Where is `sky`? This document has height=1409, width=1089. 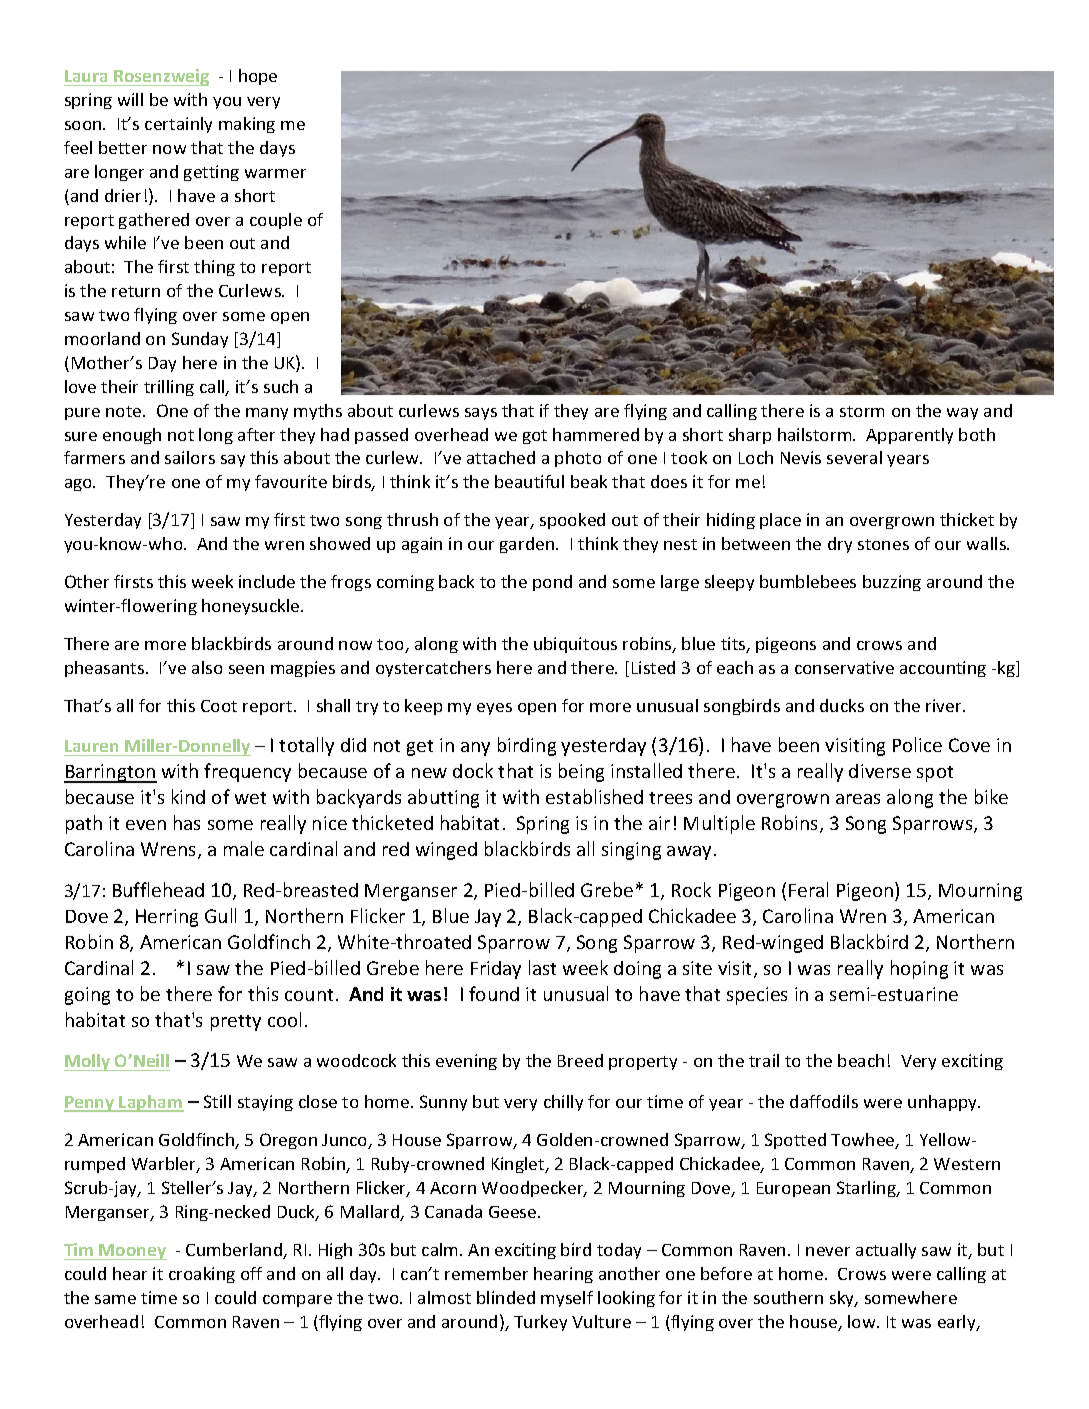 sky is located at coordinates (843, 1299).
